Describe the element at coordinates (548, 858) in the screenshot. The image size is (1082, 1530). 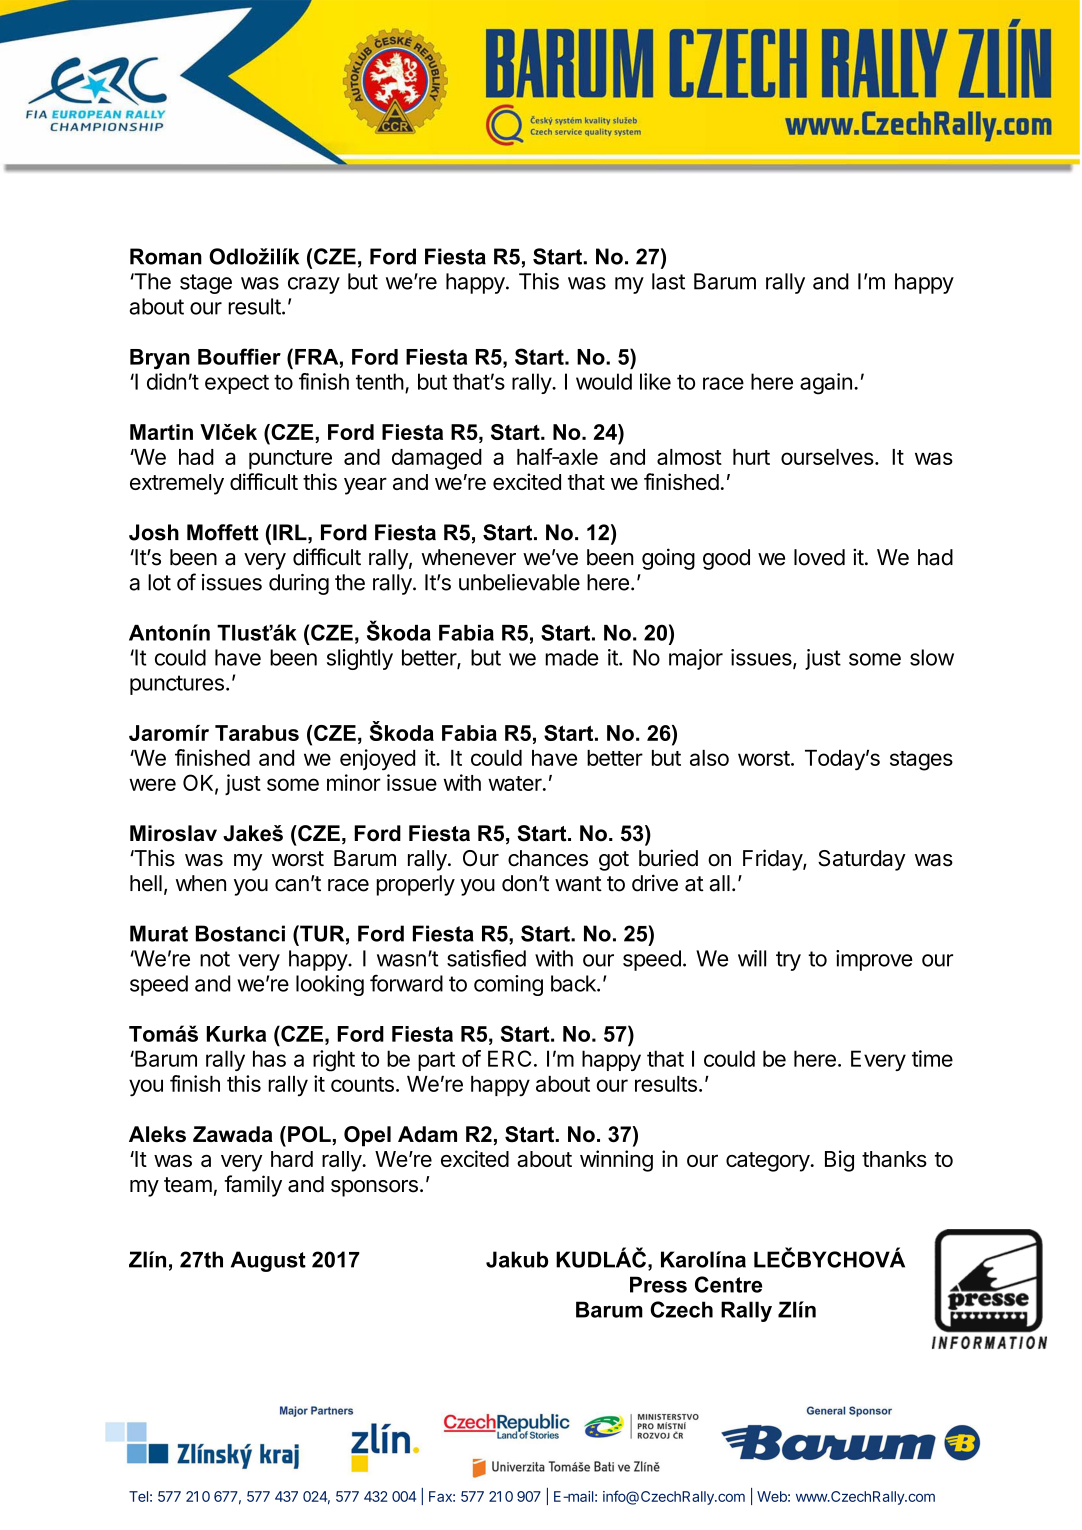
I see `chances` at that location.
